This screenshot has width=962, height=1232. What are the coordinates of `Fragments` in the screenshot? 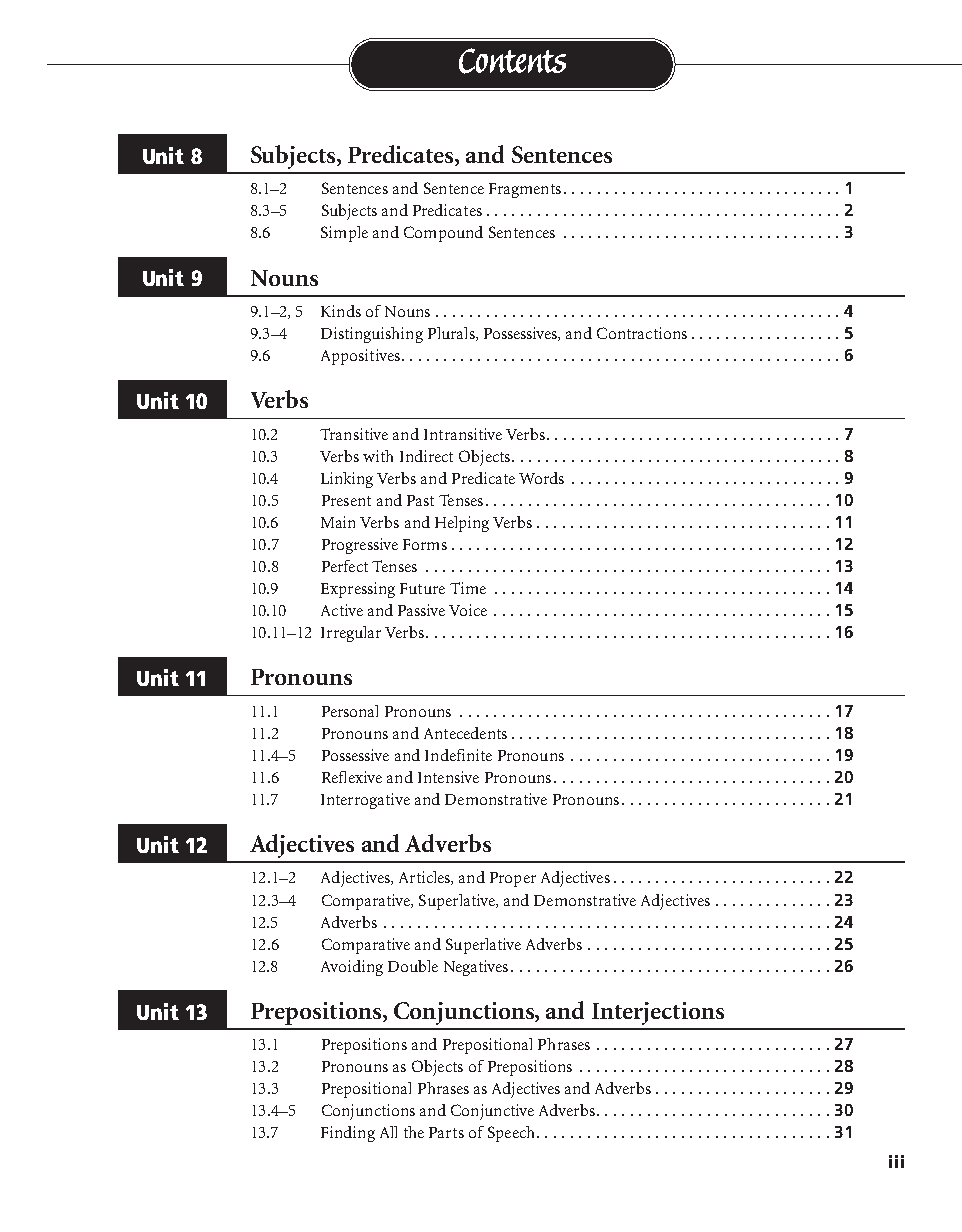 It's located at (525, 190).
